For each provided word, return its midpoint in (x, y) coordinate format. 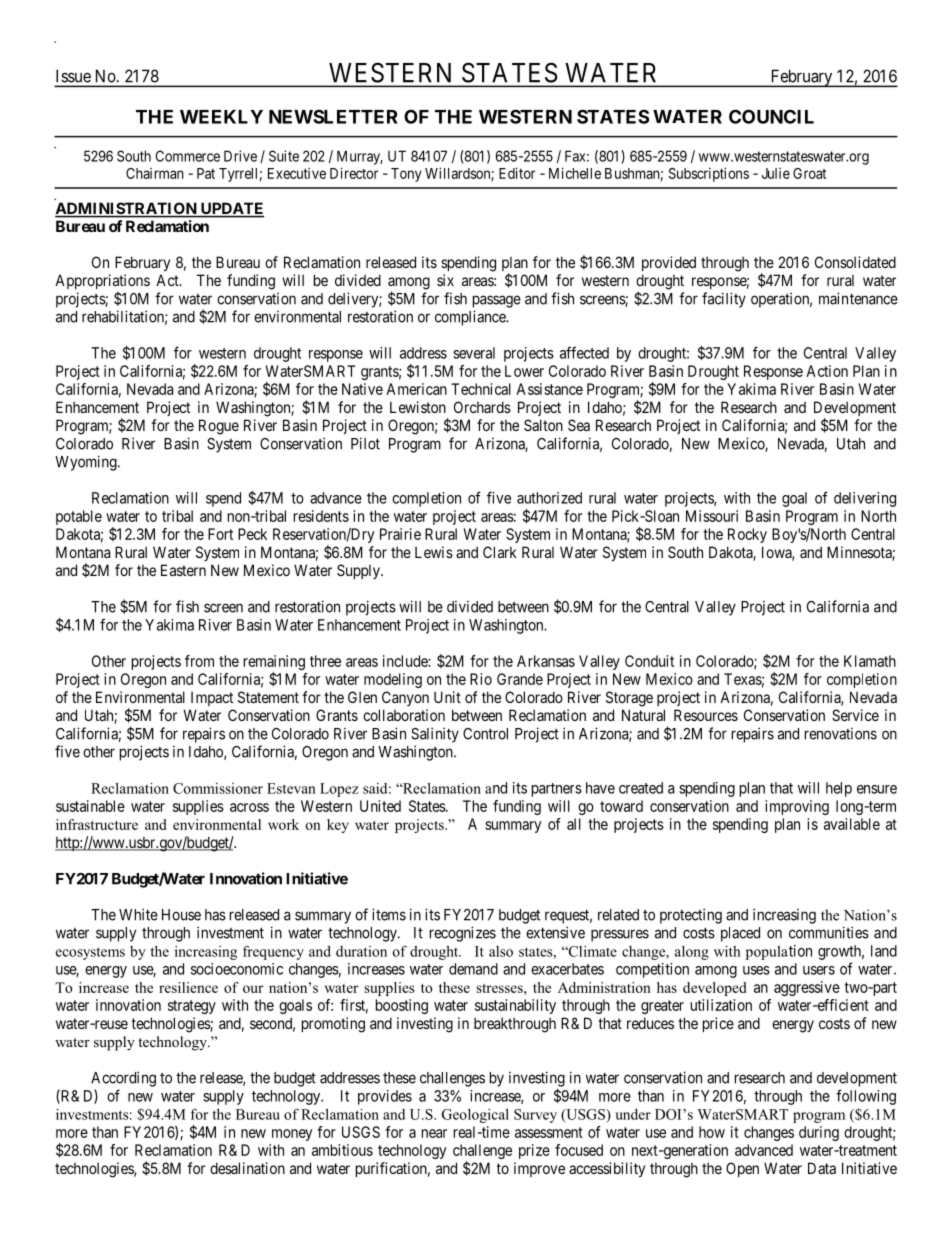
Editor (517, 173)
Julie (776, 173)
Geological (475, 1116)
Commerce (188, 156)
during (819, 1133)
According (123, 1079)
